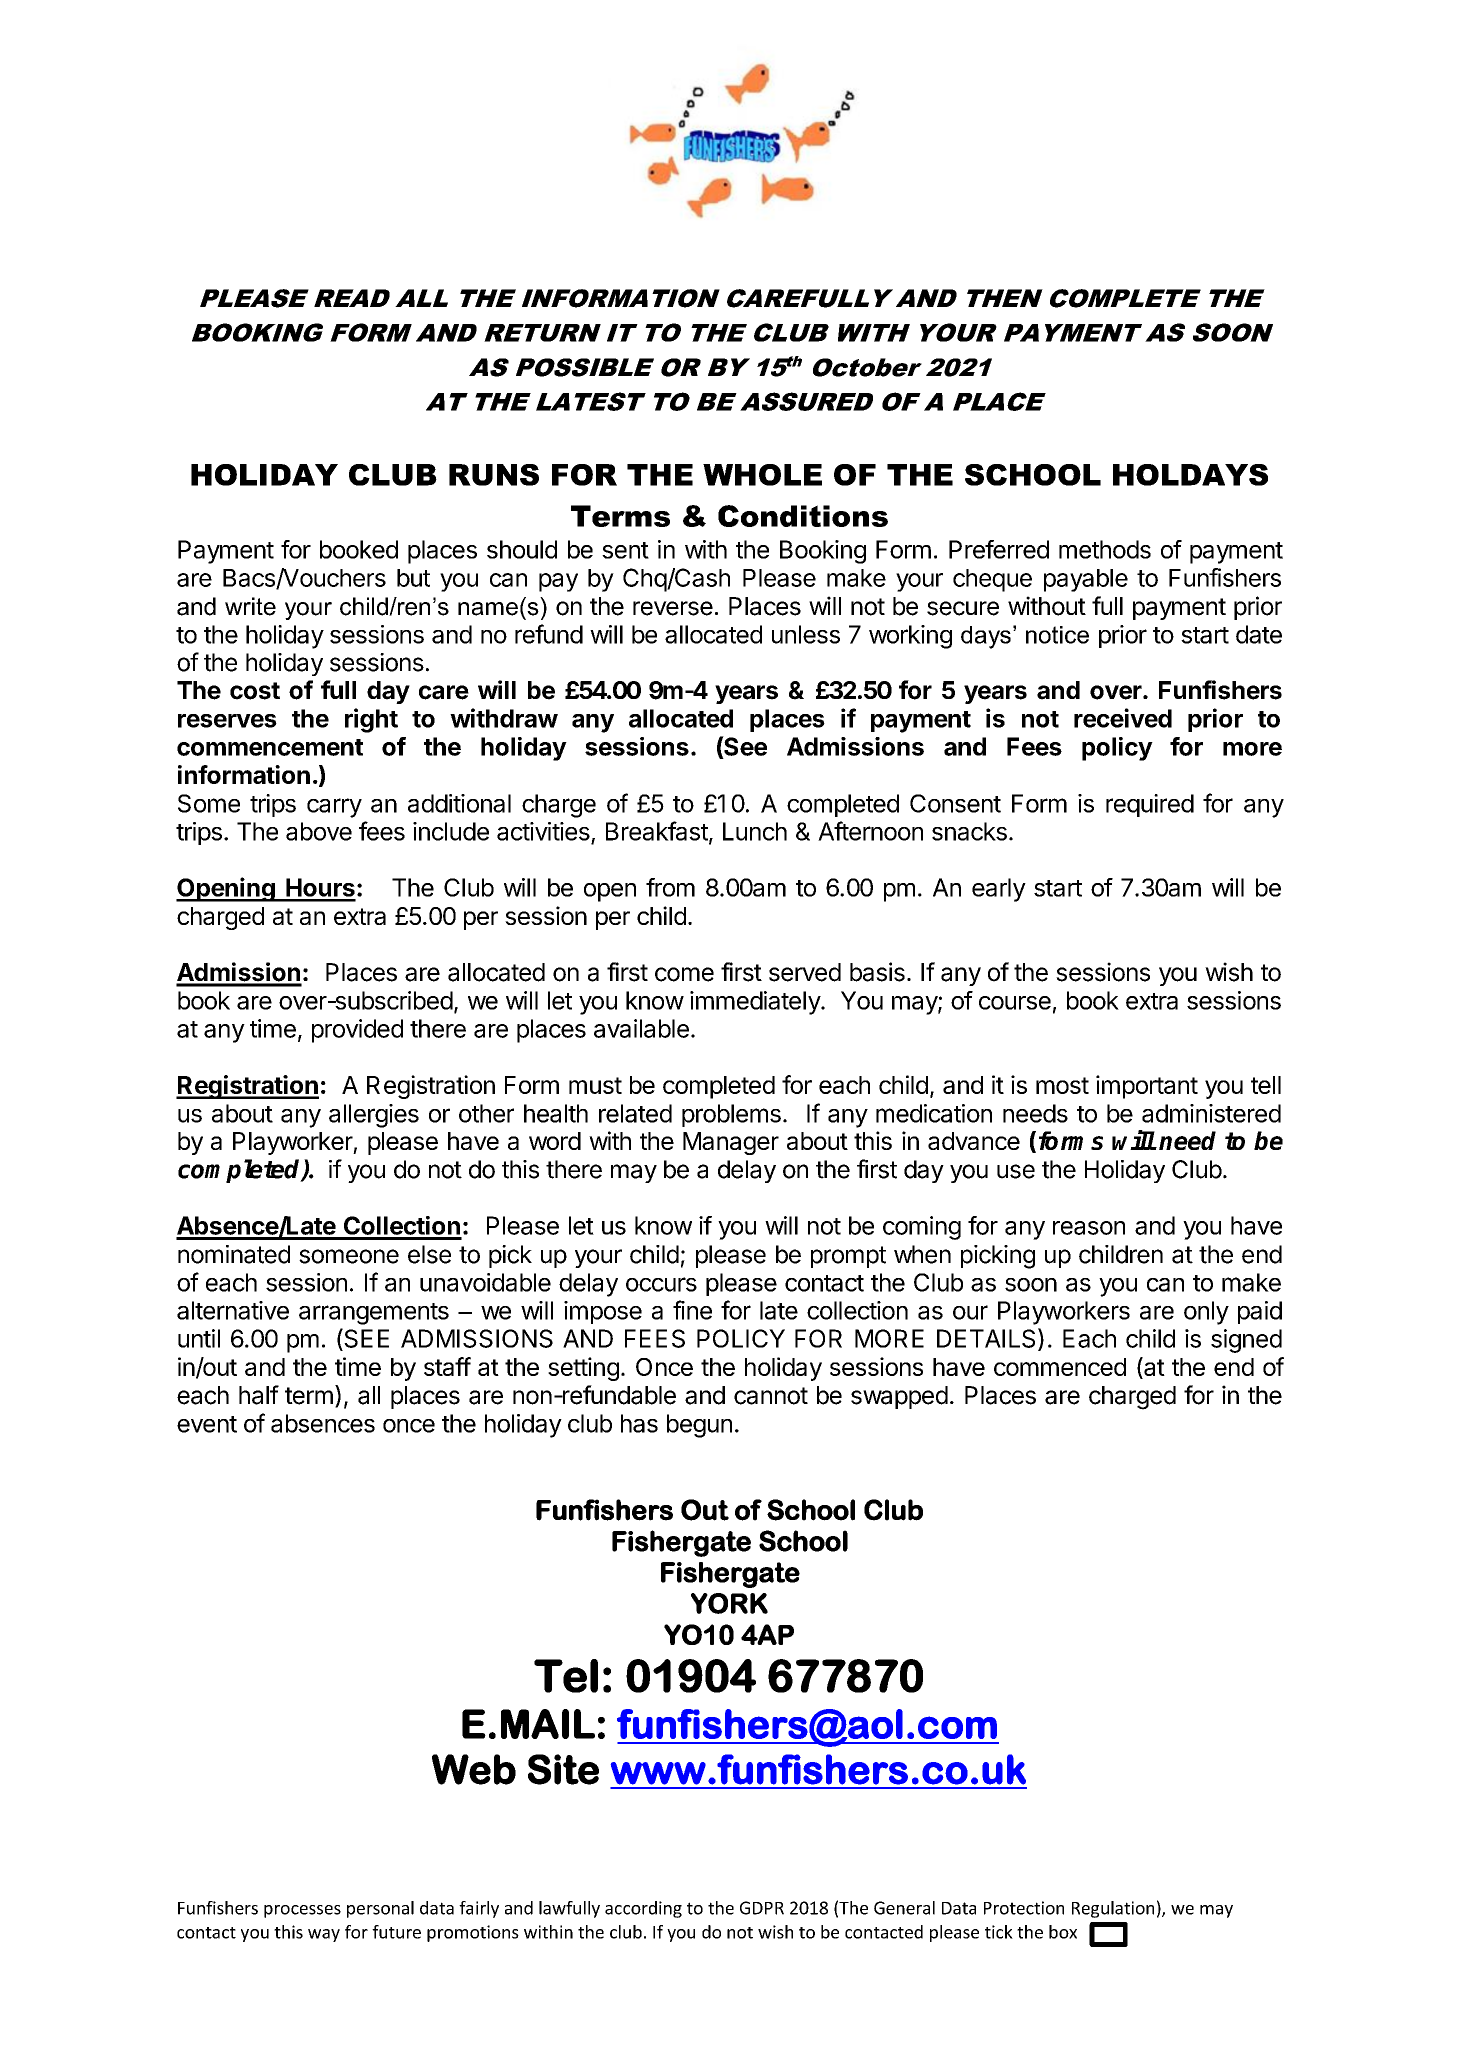 This screenshot has width=1459, height=2063. What do you see at coordinates (731, 1115) in the screenshot?
I see `problems` at bounding box center [731, 1115].
